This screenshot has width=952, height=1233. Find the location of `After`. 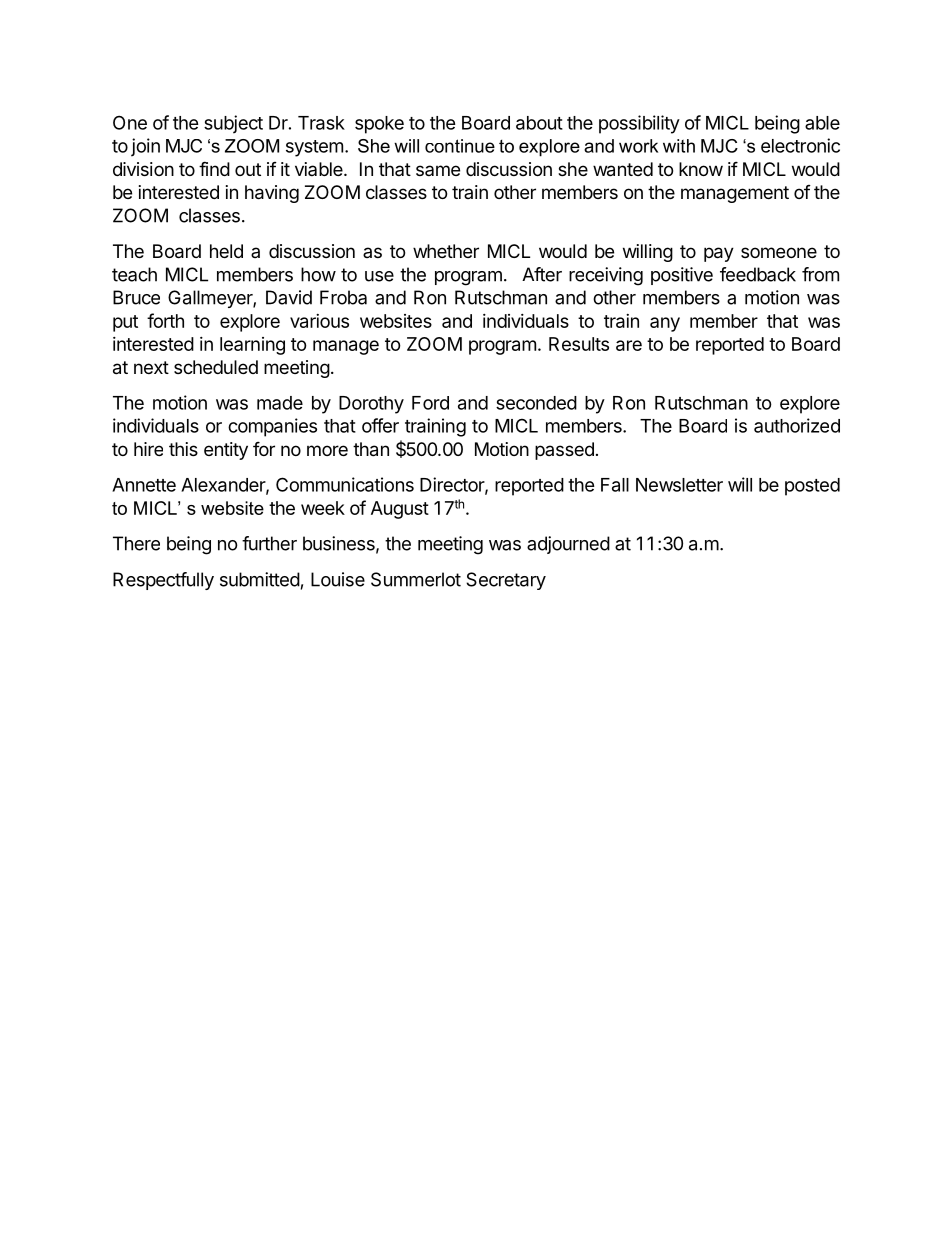

After is located at coordinates (542, 274).
